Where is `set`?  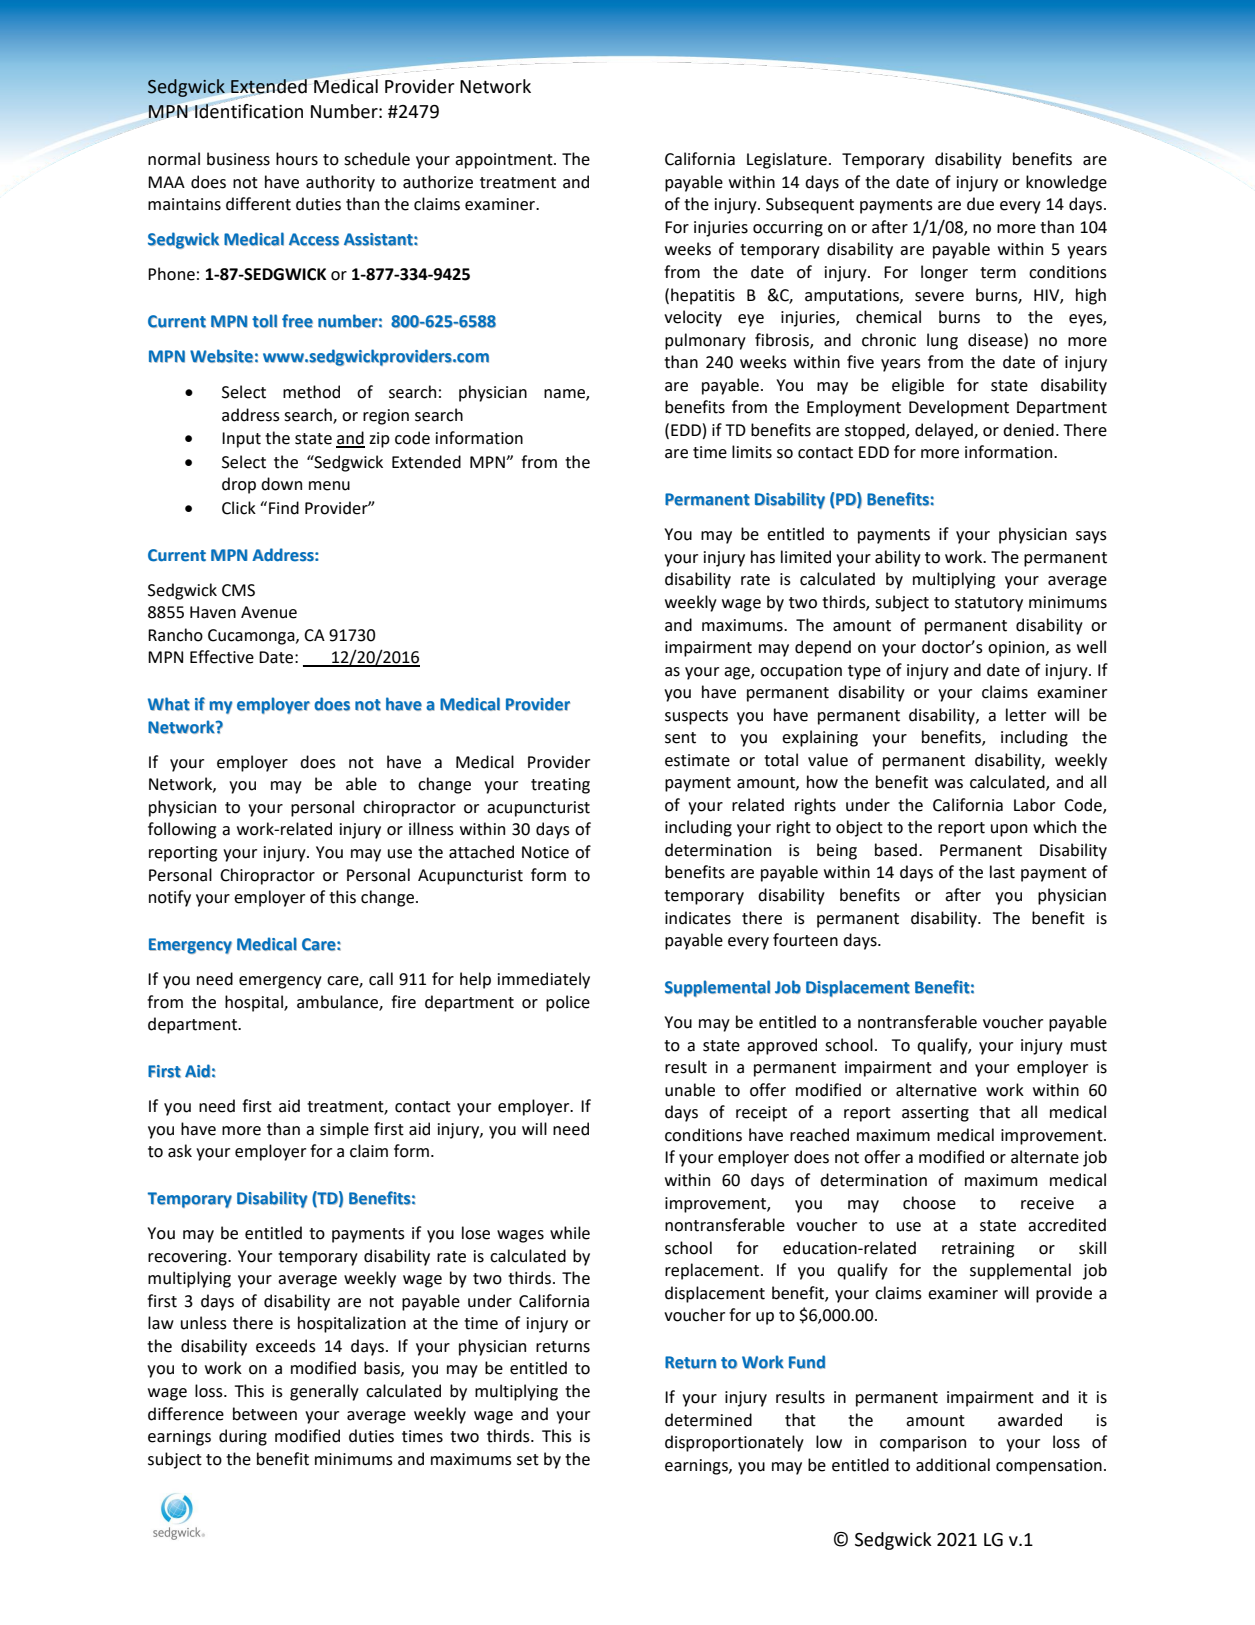
set is located at coordinates (528, 1460).
